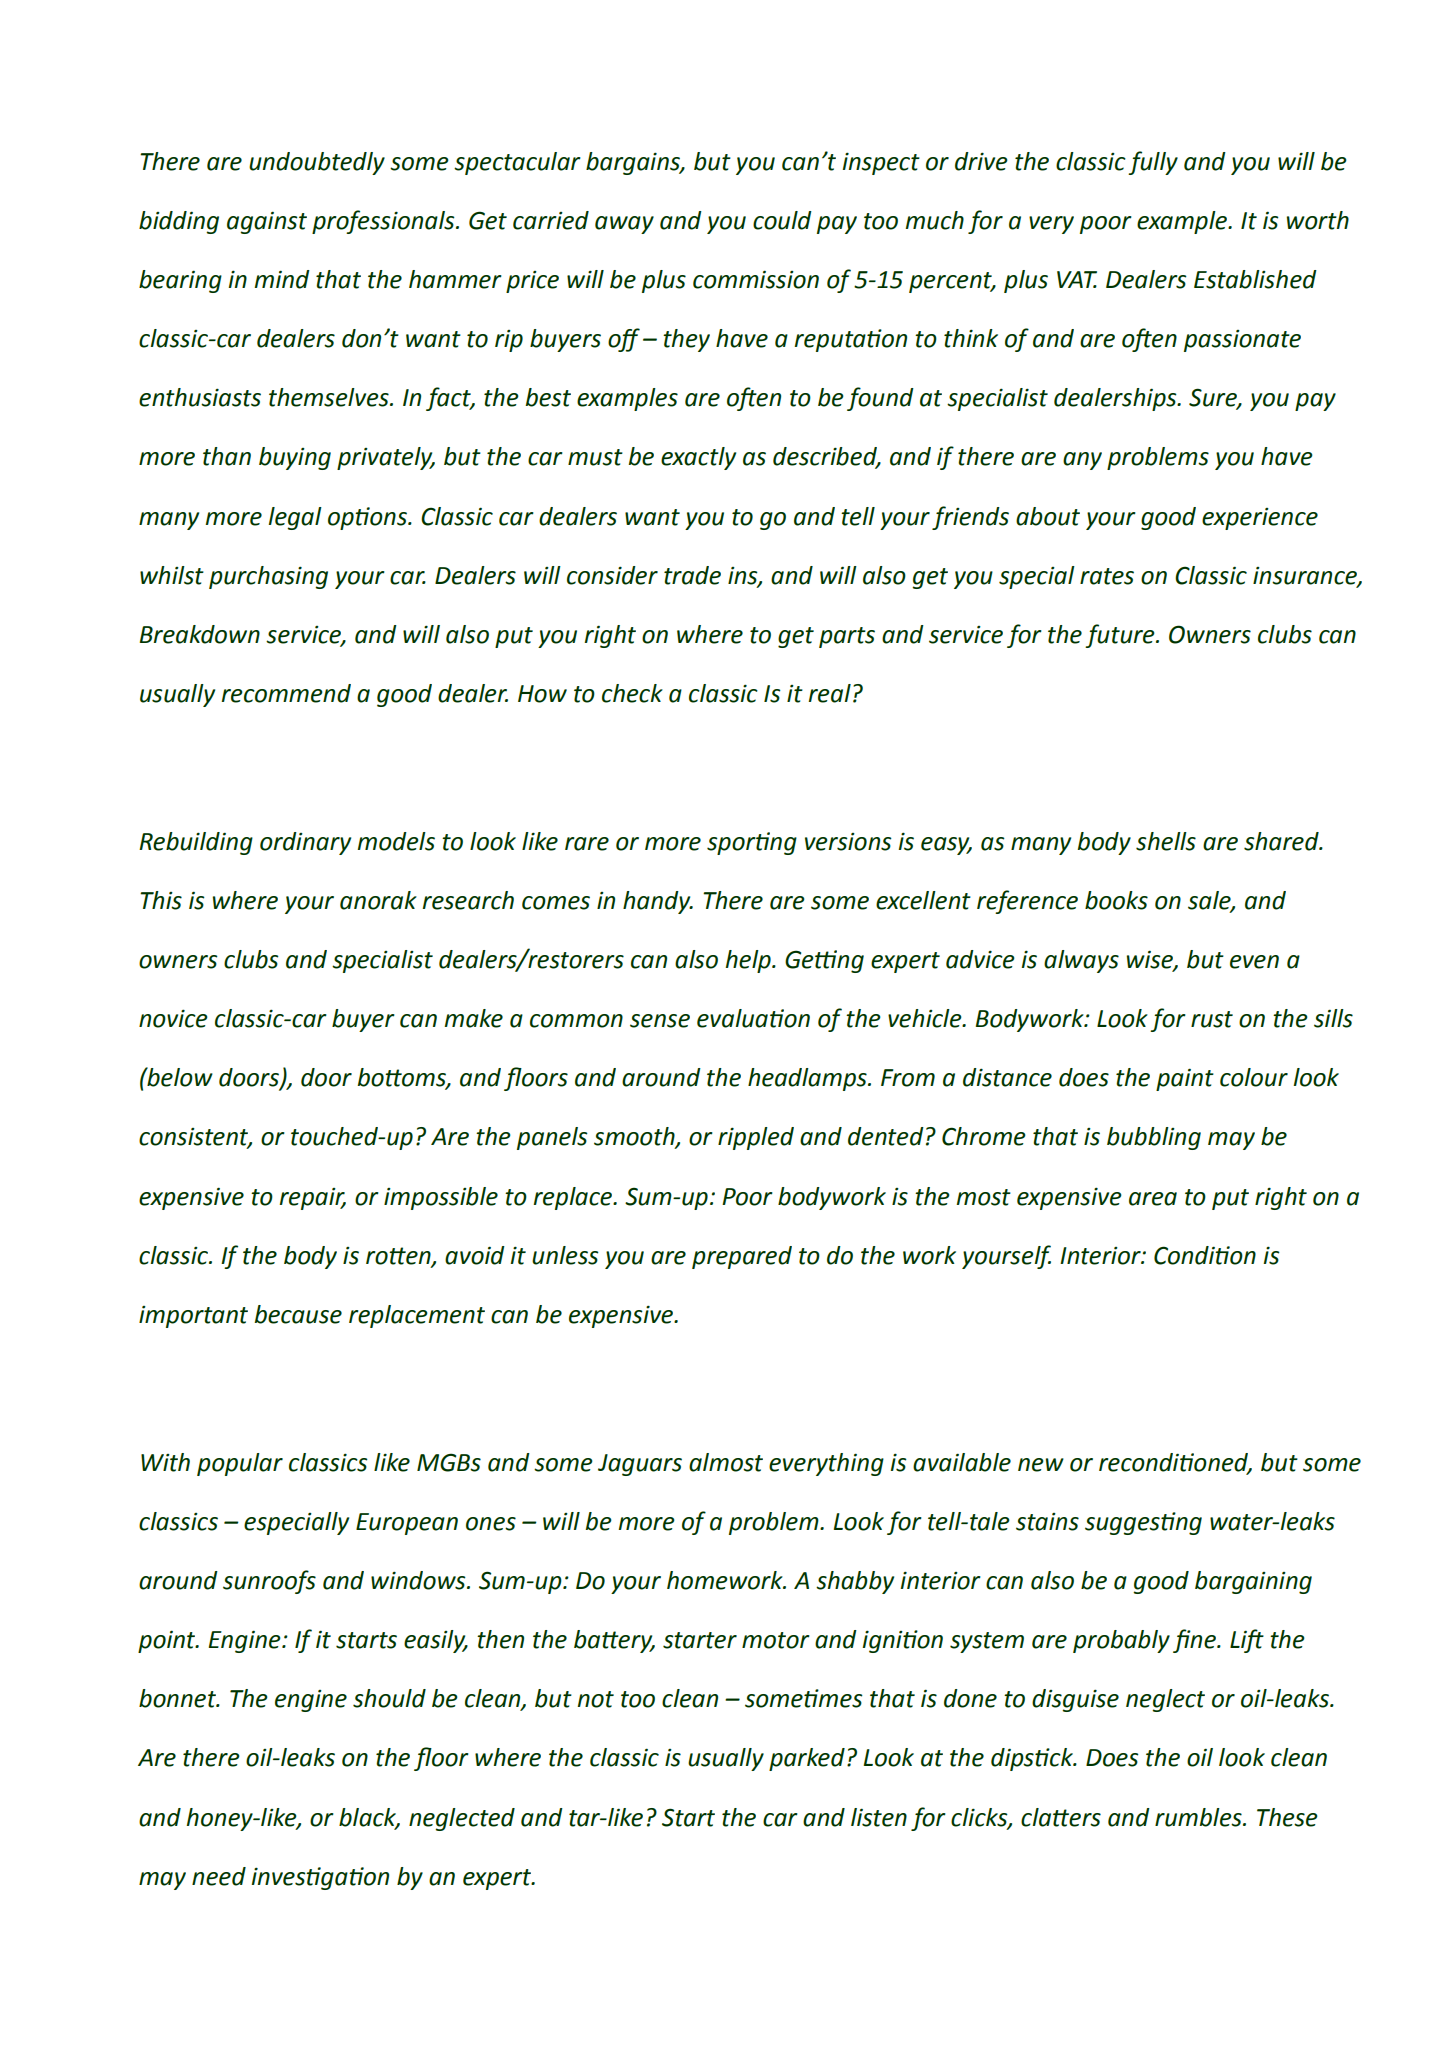  I want to click on rust, so click(1212, 1019).
